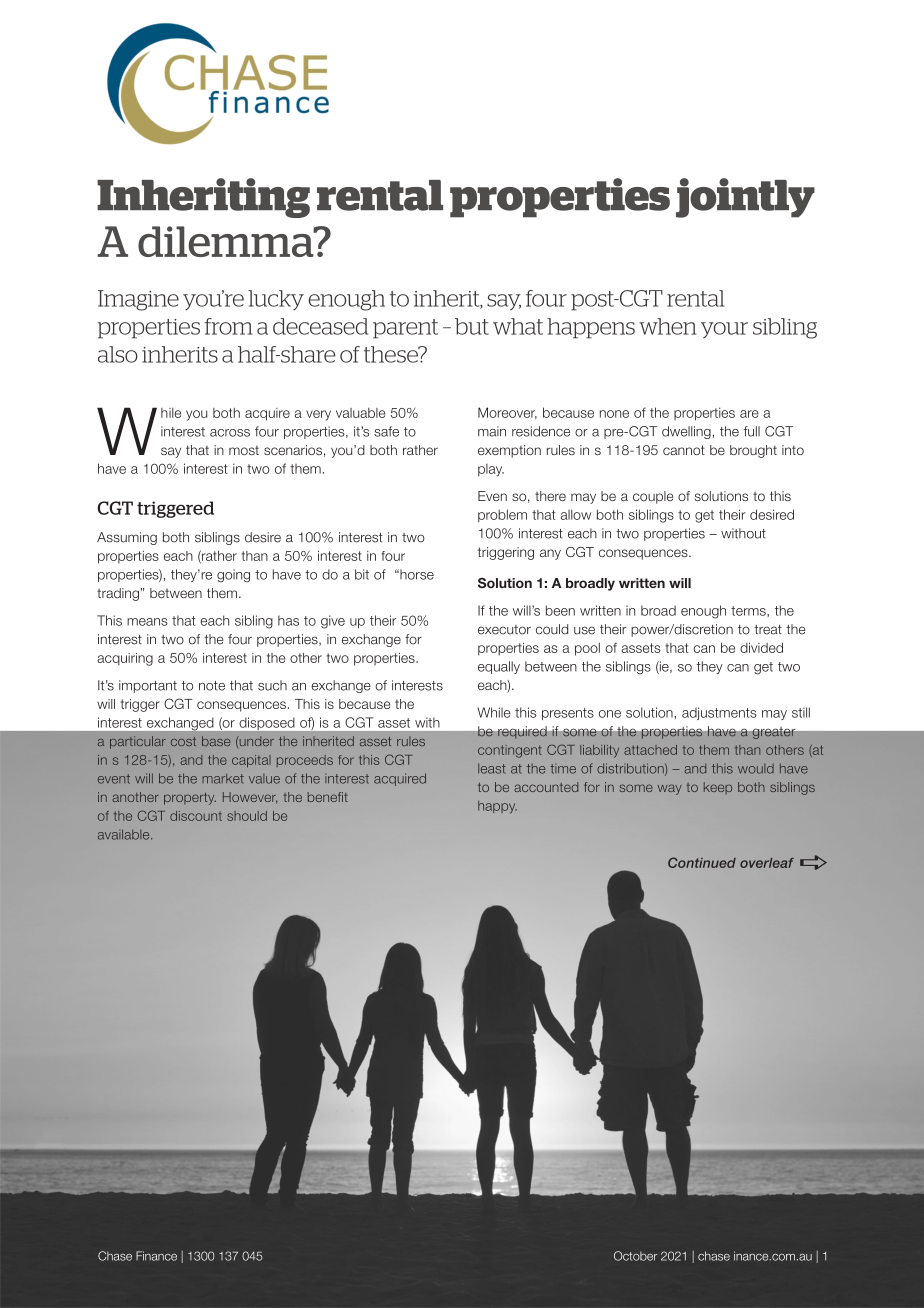 This screenshot has height=1308, width=924. What do you see at coordinates (502, 515) in the screenshot?
I see `problem` at bounding box center [502, 515].
